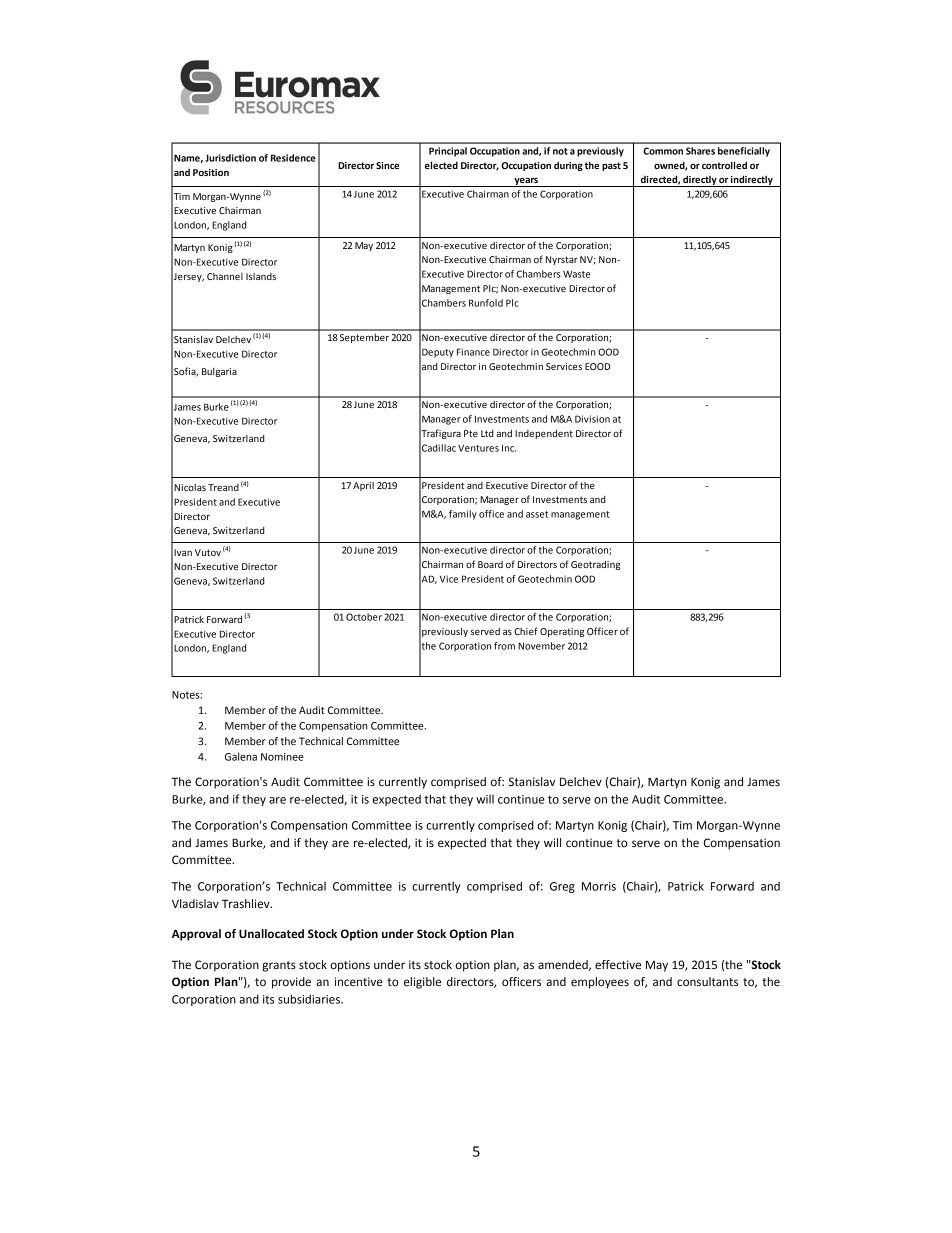 The height and width of the screenshot is (1233, 952). What do you see at coordinates (562, 632) in the screenshot?
I see `Operating` at bounding box center [562, 632].
